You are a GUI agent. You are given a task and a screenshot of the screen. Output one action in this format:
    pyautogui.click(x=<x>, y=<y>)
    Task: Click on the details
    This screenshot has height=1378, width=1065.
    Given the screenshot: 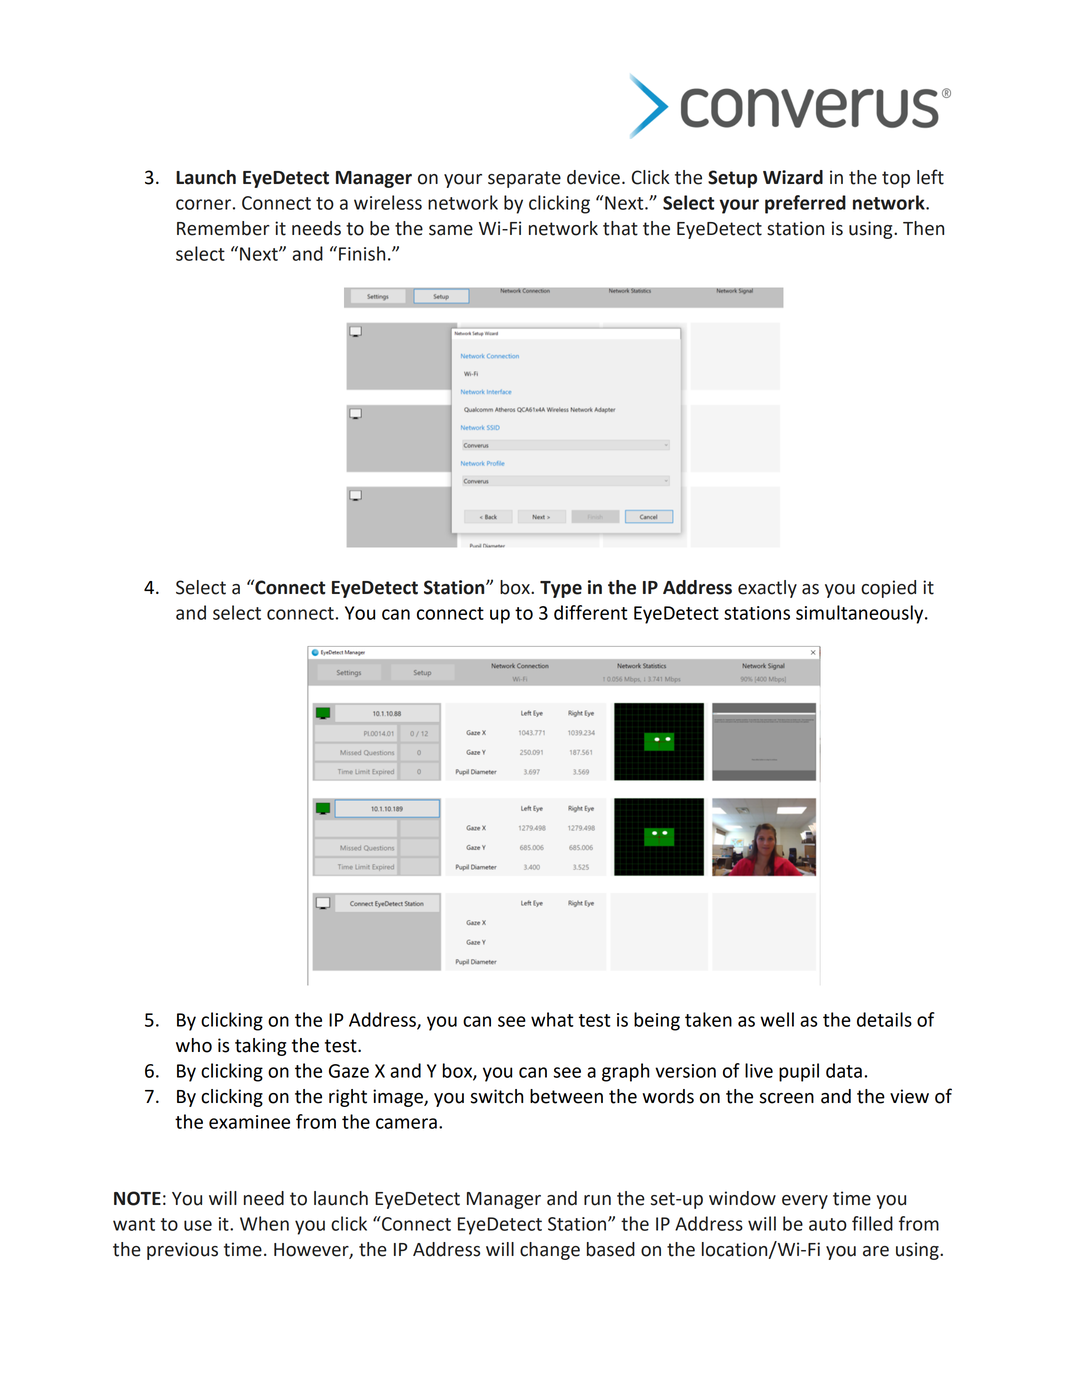 What is the action you would take?
    pyautogui.click(x=884, y=1019)
